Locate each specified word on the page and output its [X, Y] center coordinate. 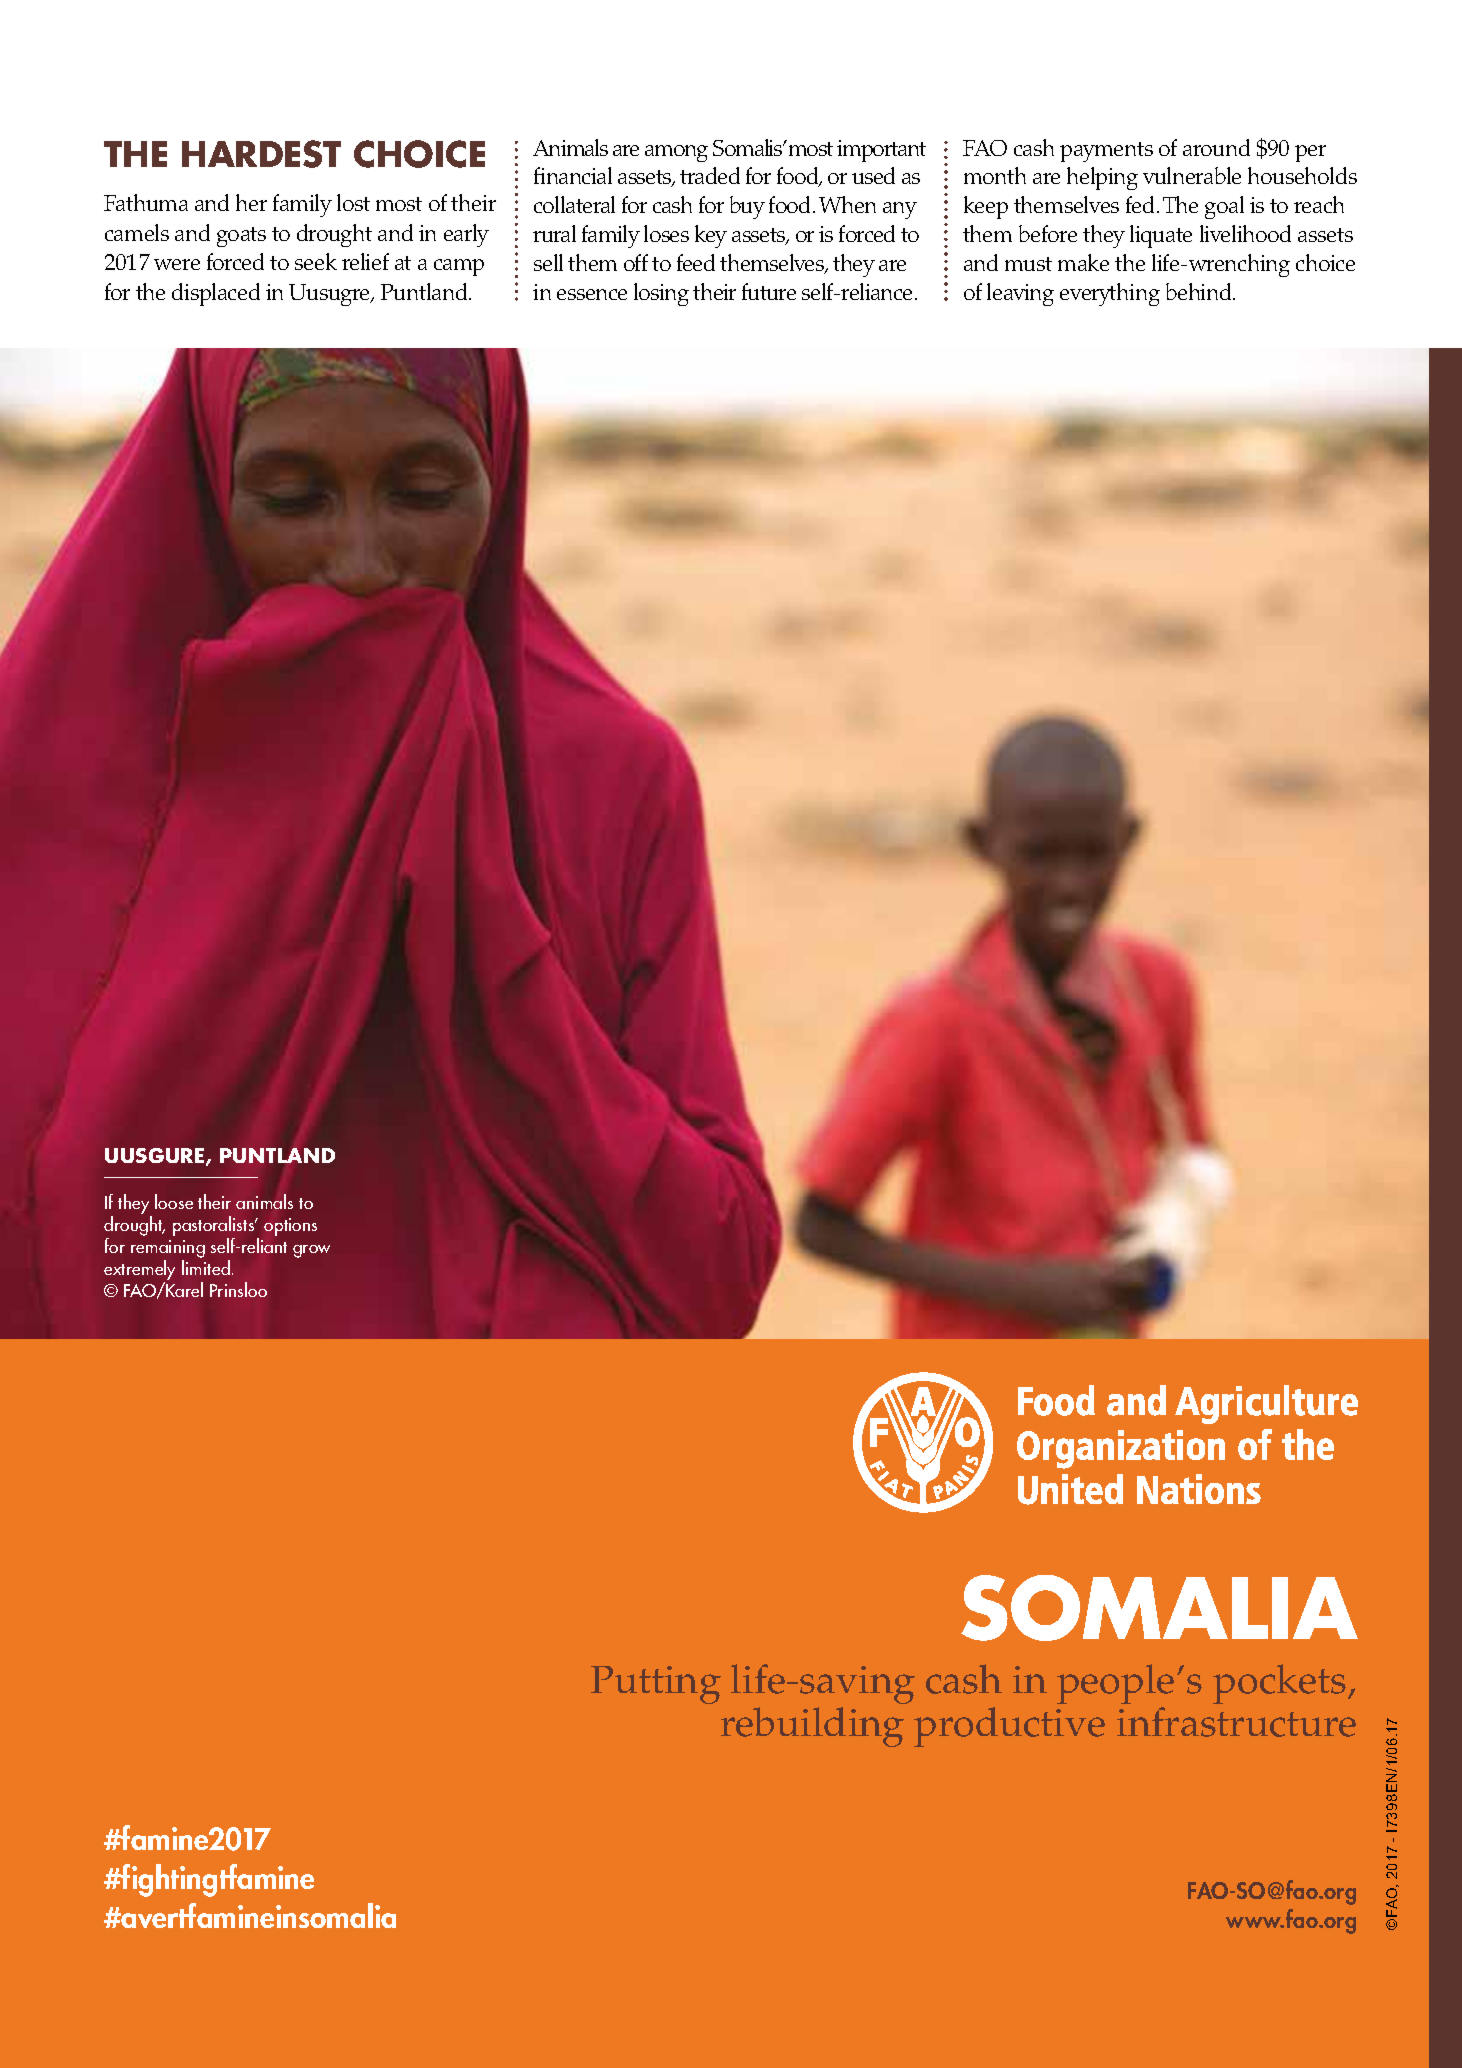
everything [1110, 294]
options [290, 1227]
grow [311, 1251]
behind [1200, 291]
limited [206, 1267]
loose [174, 1201]
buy [747, 207]
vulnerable [1192, 175]
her [251, 202]
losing [661, 294]
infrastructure [1236, 1722]
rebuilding [812, 1727]
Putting [656, 1685]
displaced [216, 294]
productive [1009, 1727]
